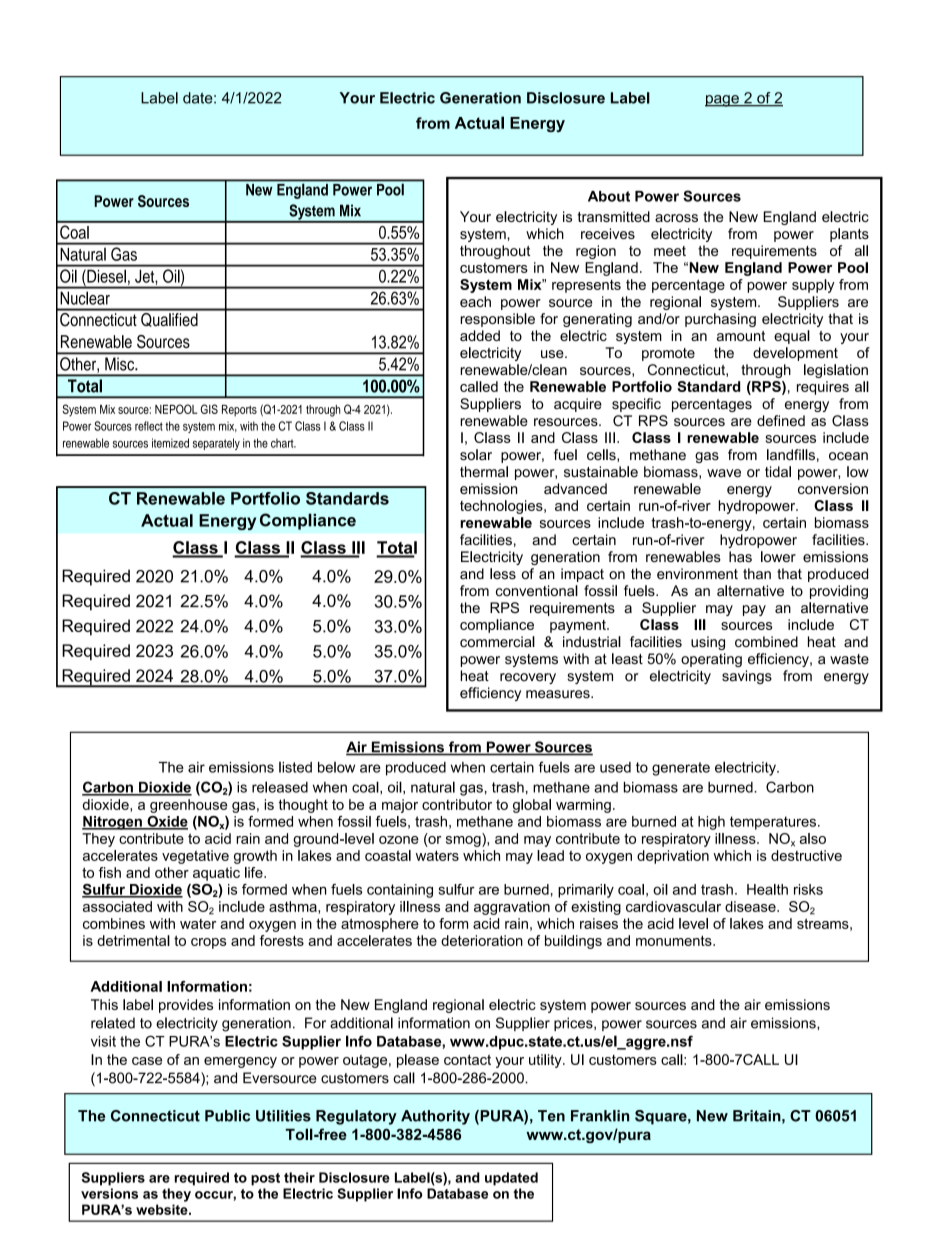  I want to click on Public, so click(227, 1116).
